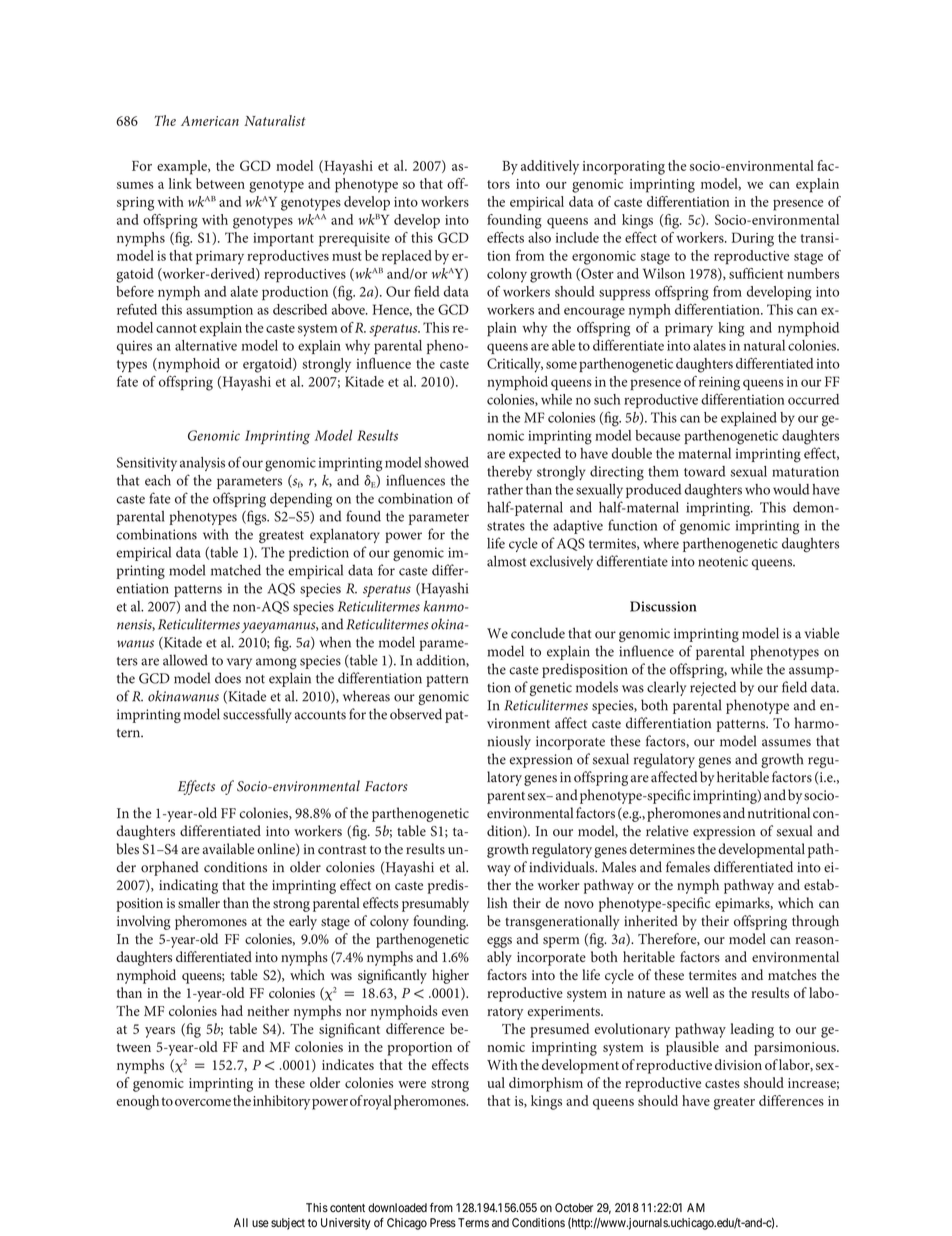 The image size is (952, 1236). I want to click on observed, so click(416, 714).
